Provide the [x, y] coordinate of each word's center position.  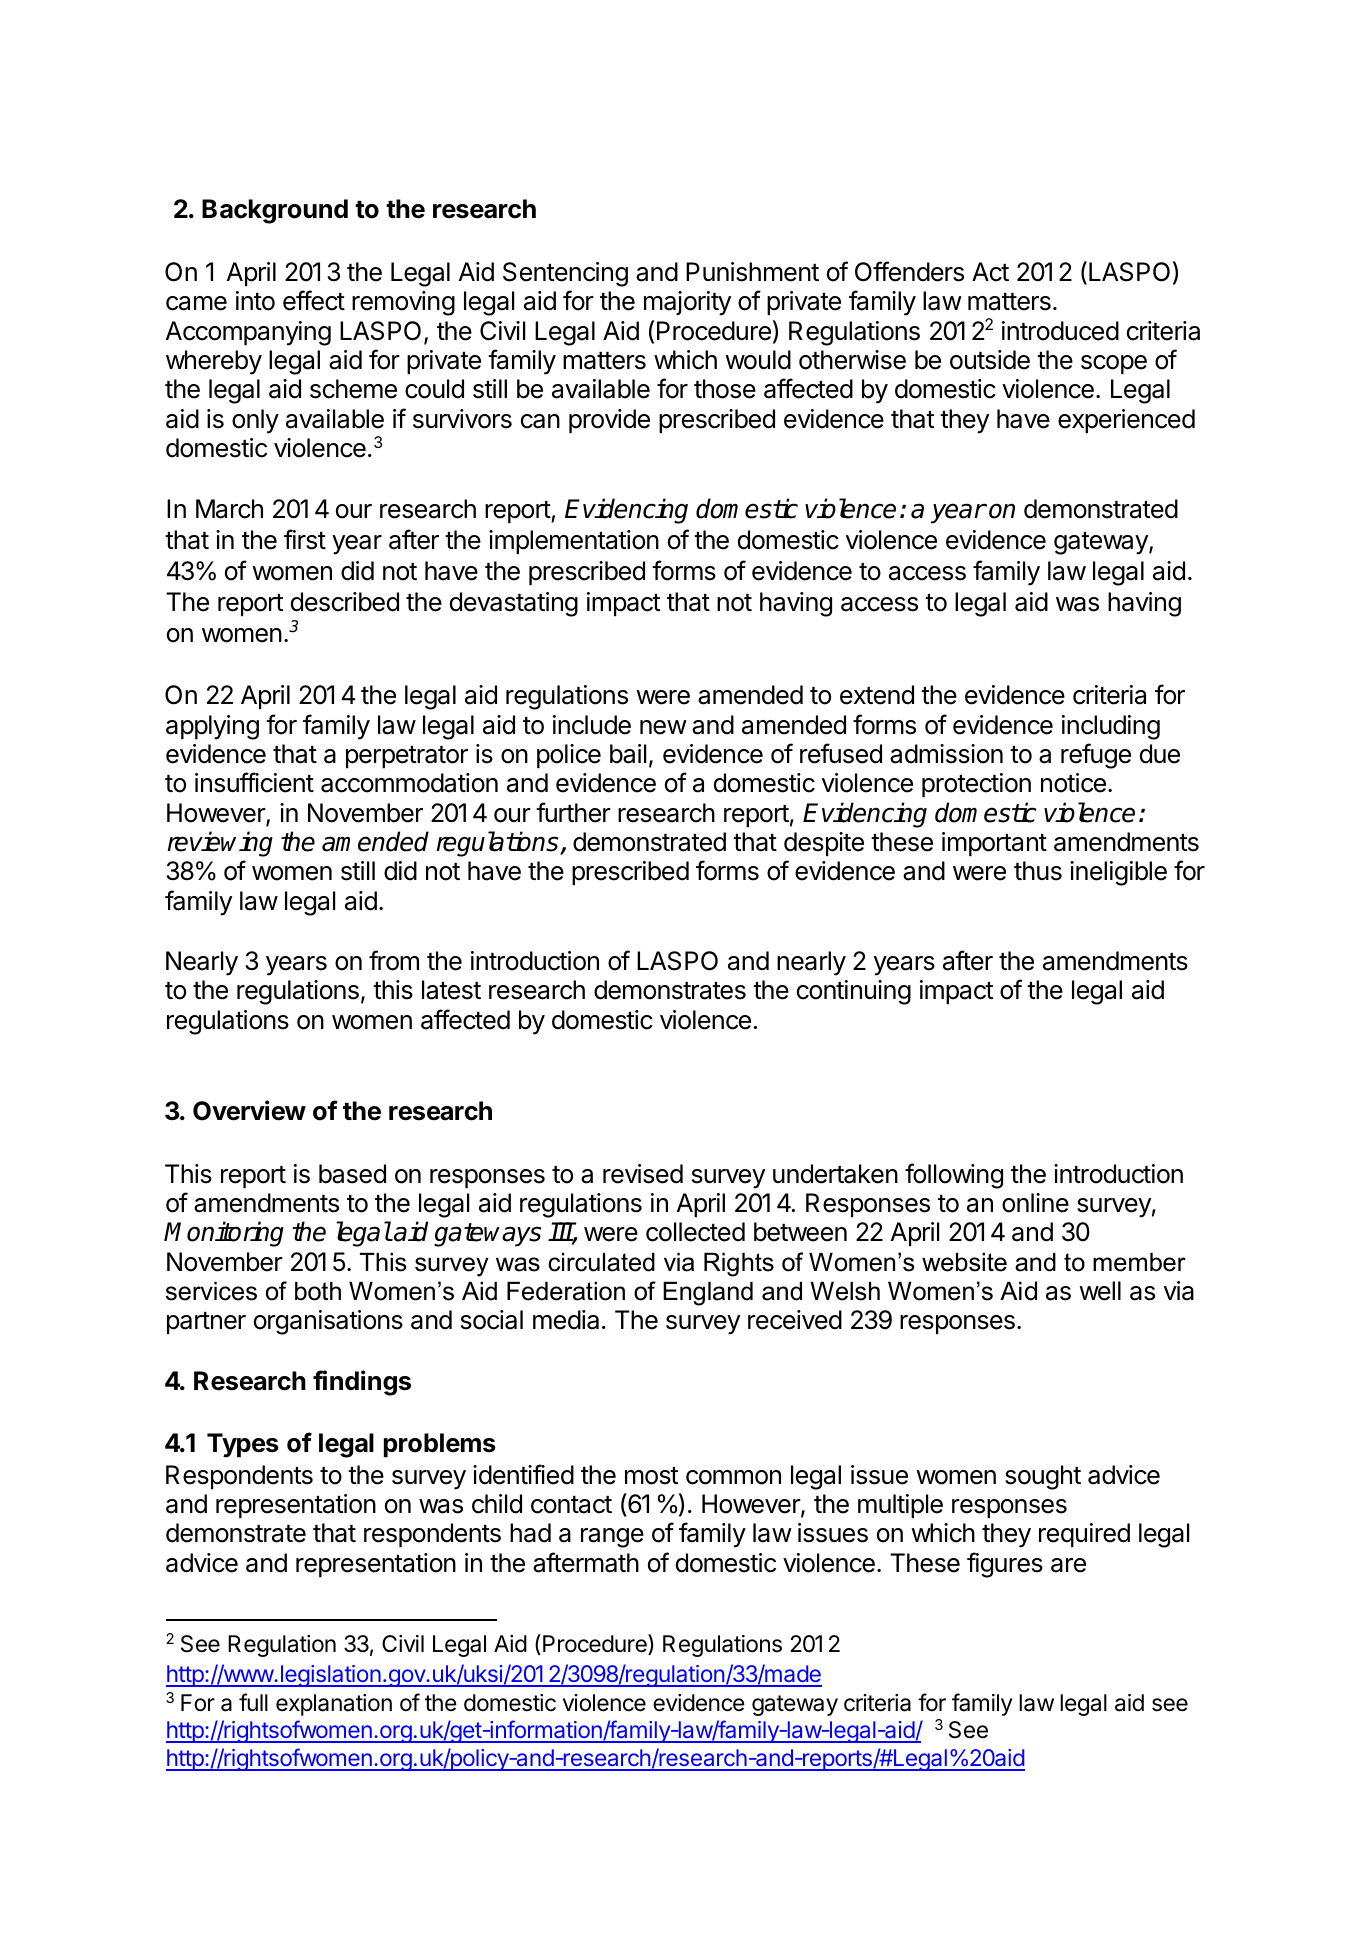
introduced [1060, 331]
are [1068, 1565]
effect [314, 300]
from [394, 960]
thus [1038, 871]
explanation [334, 1705]
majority [687, 303]
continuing [854, 992]
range [612, 1538]
